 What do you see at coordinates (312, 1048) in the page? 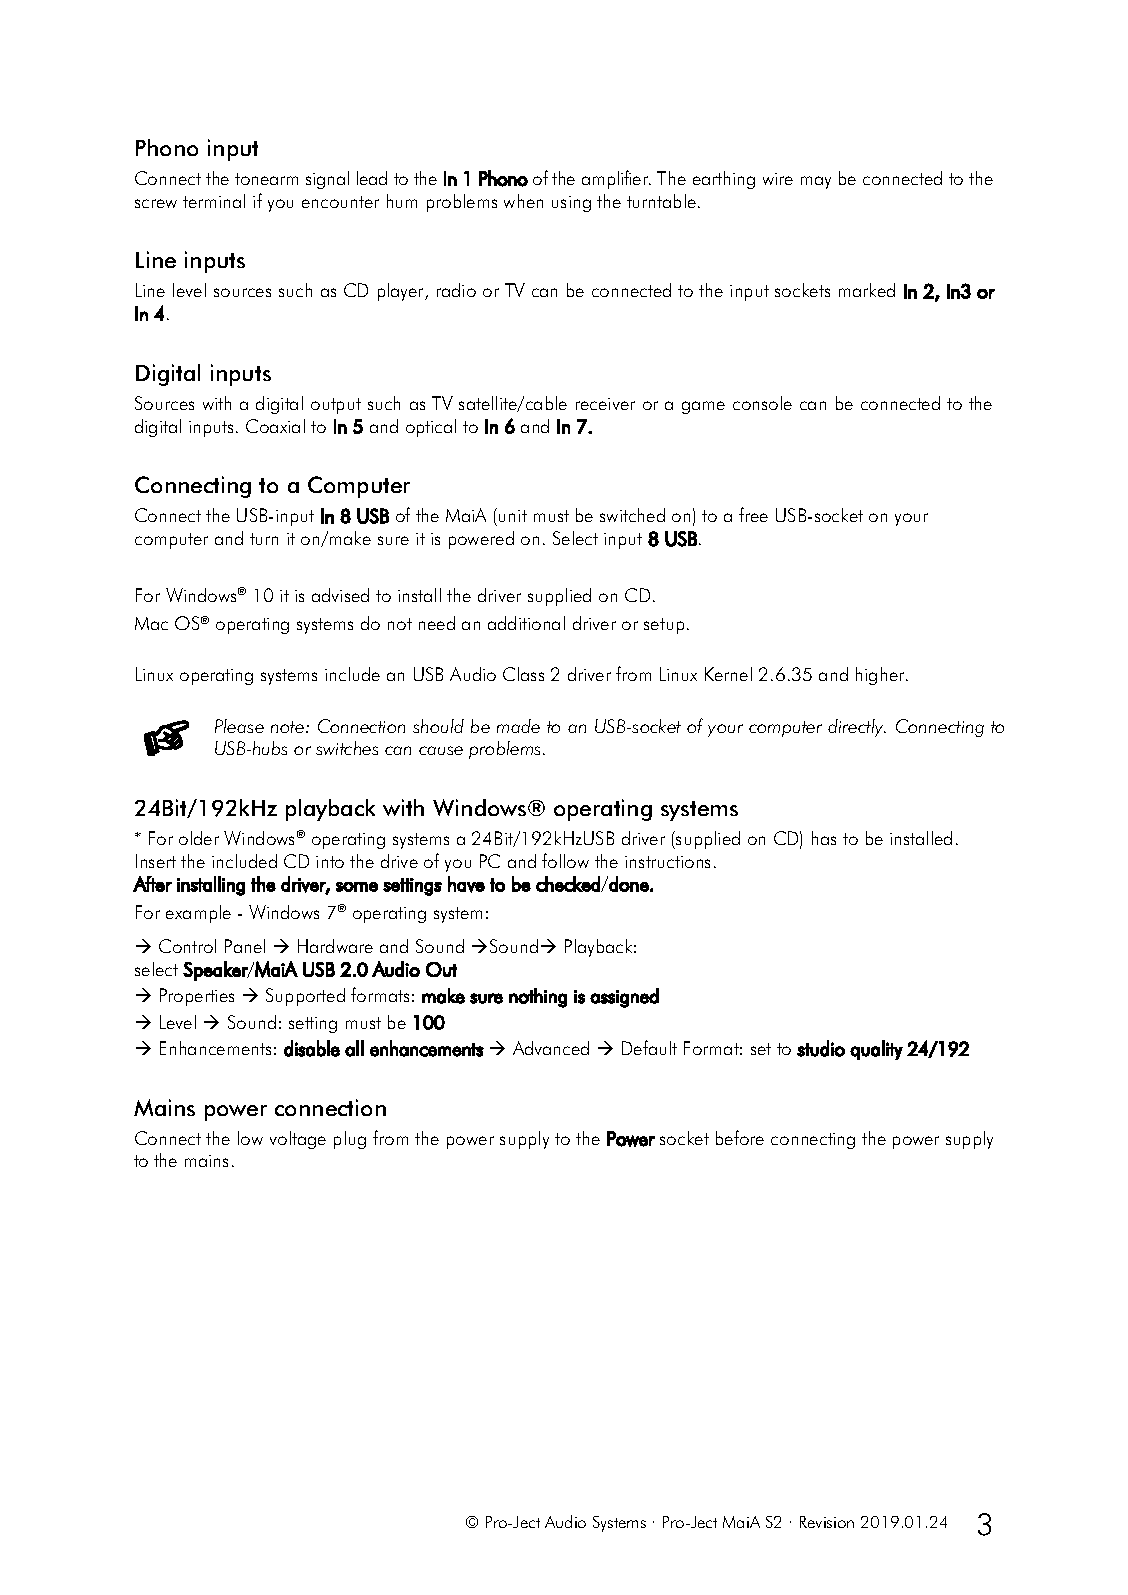
I see `disable` at bounding box center [312, 1048].
